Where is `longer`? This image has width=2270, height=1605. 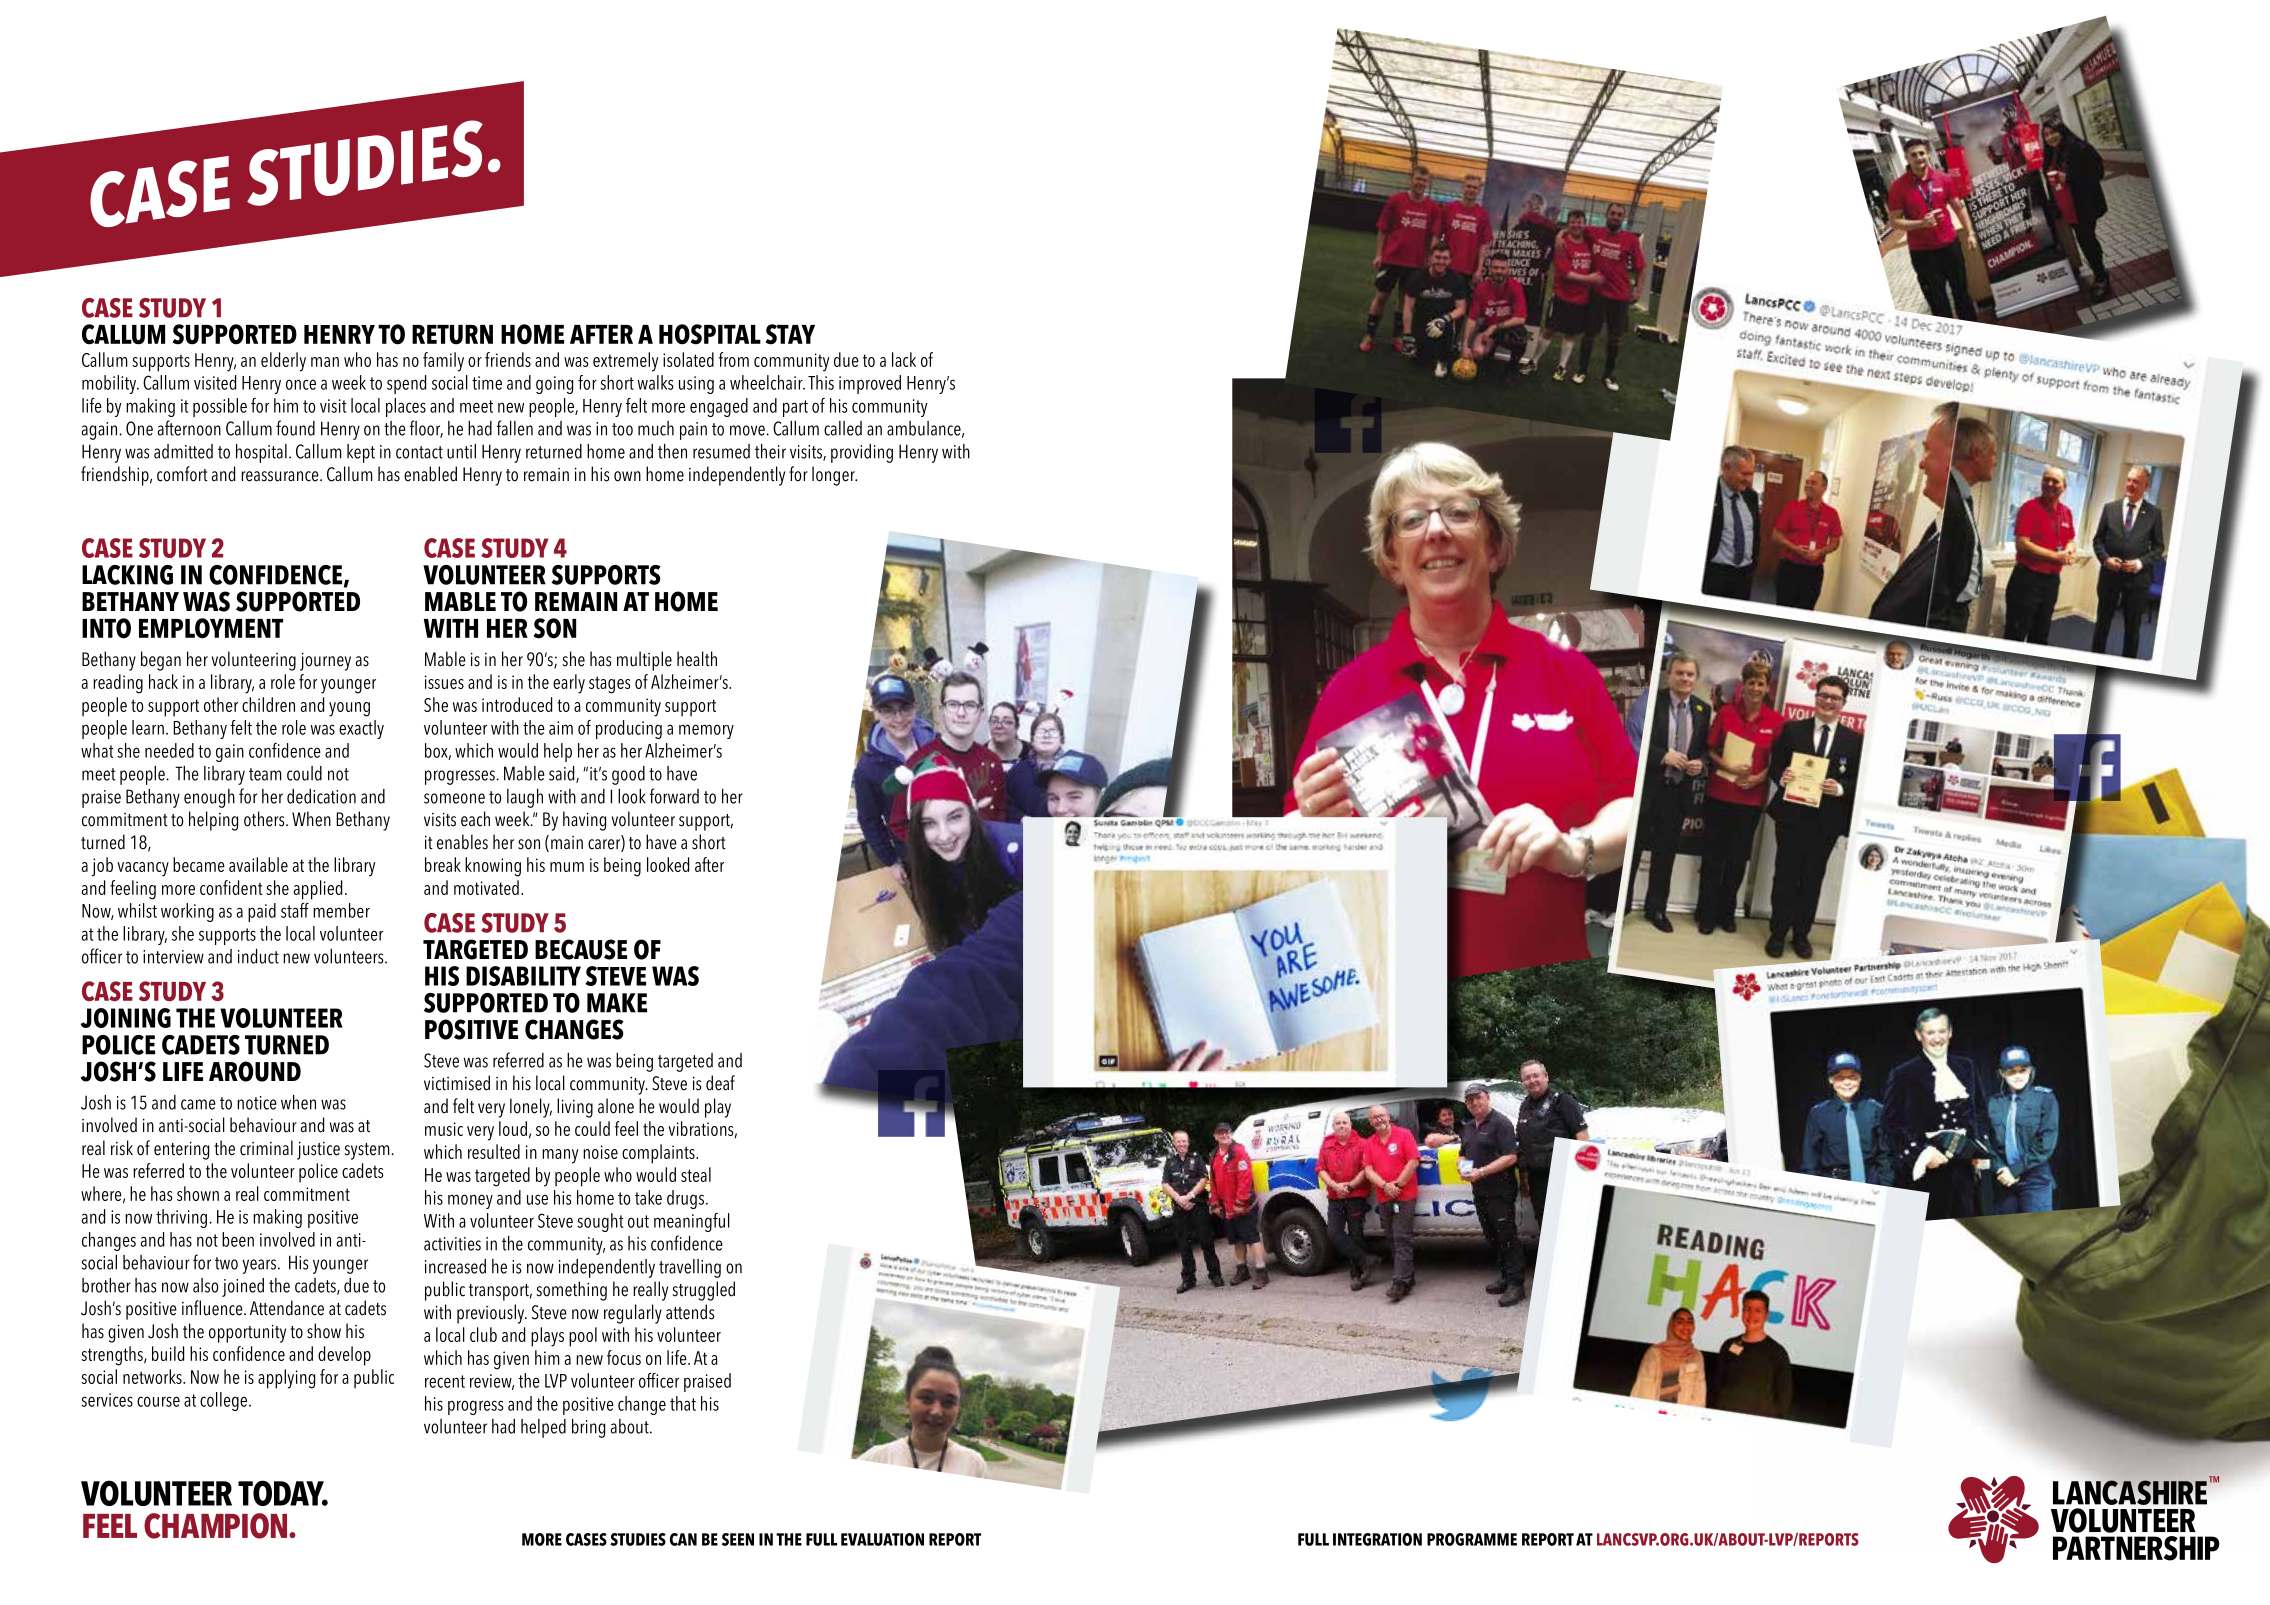 longer is located at coordinates (834, 476).
